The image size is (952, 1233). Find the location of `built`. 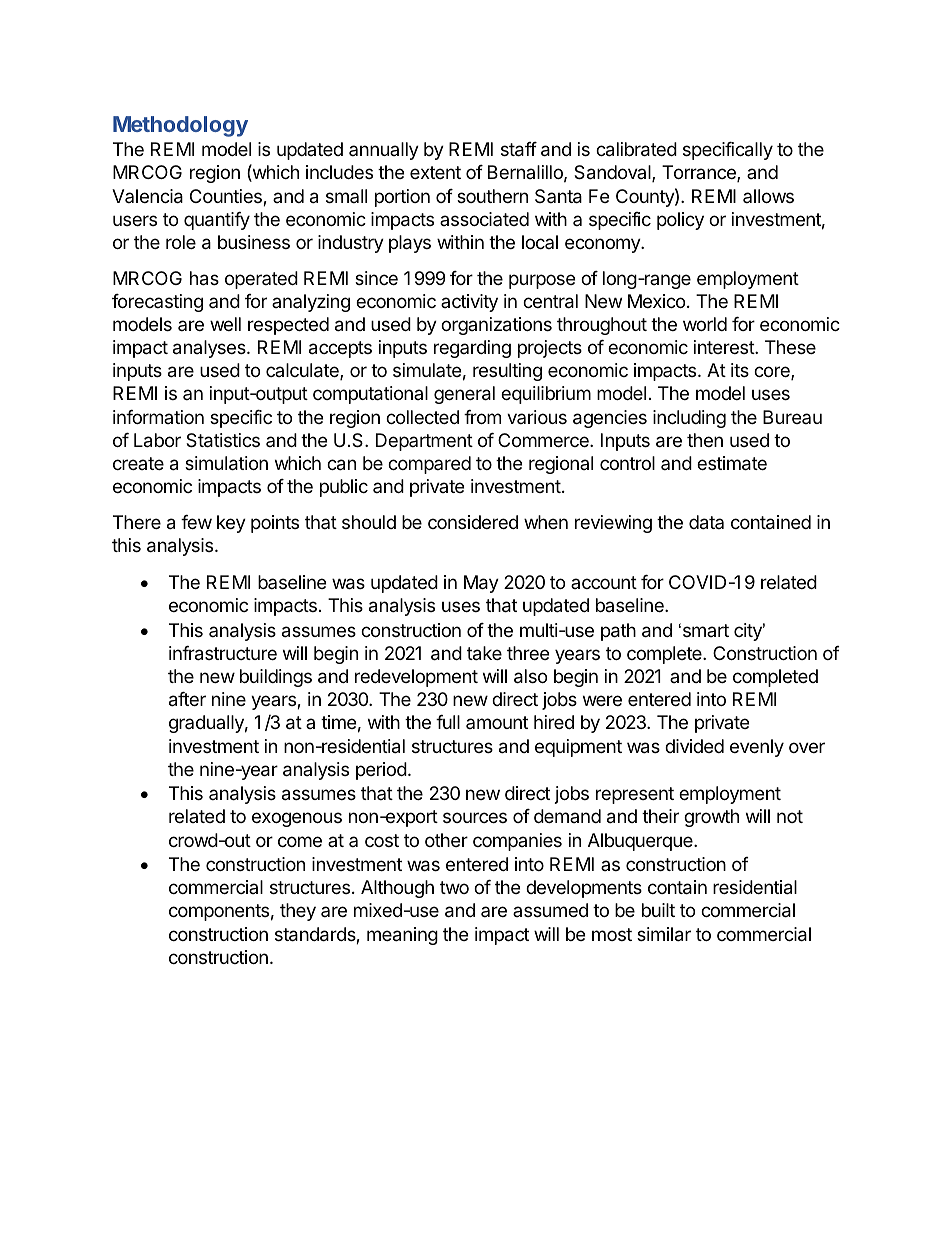

built is located at coordinates (658, 910).
